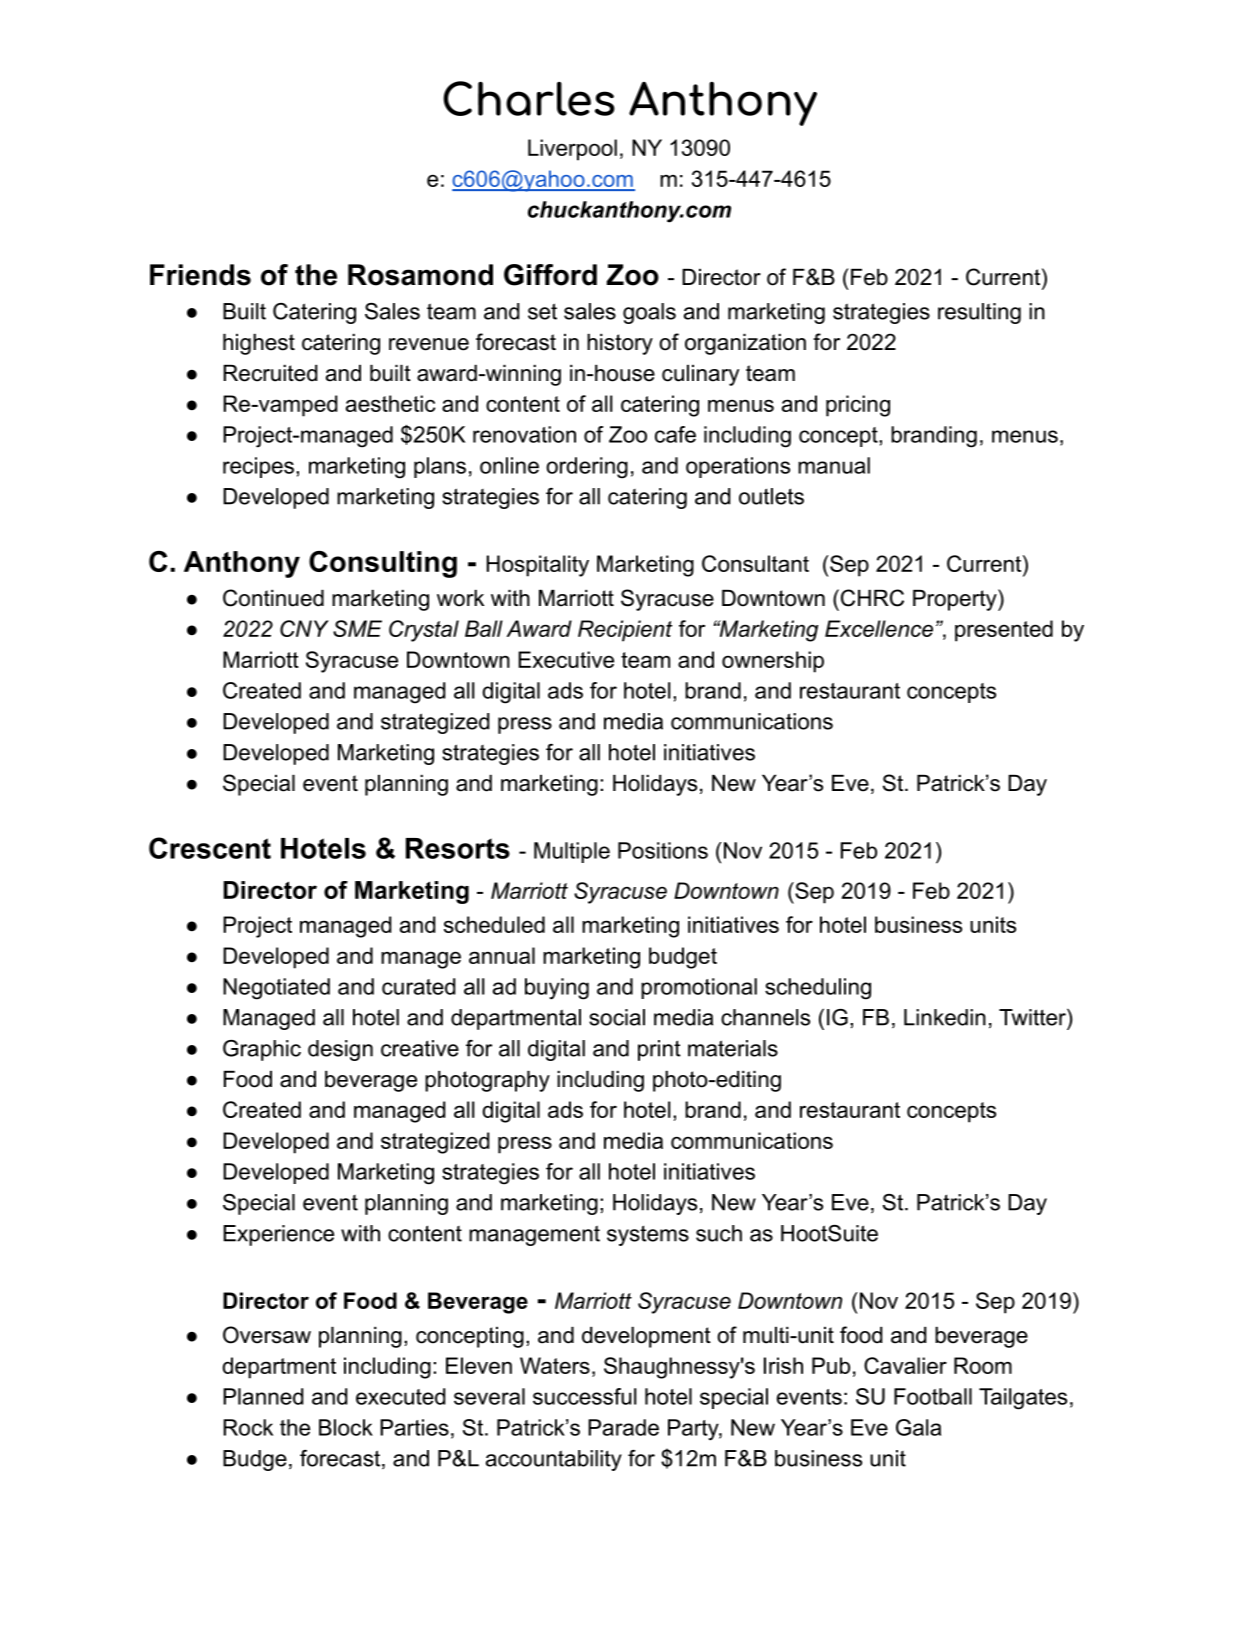  Describe the element at coordinates (572, 150) in the image. I see `Liverpool` at that location.
